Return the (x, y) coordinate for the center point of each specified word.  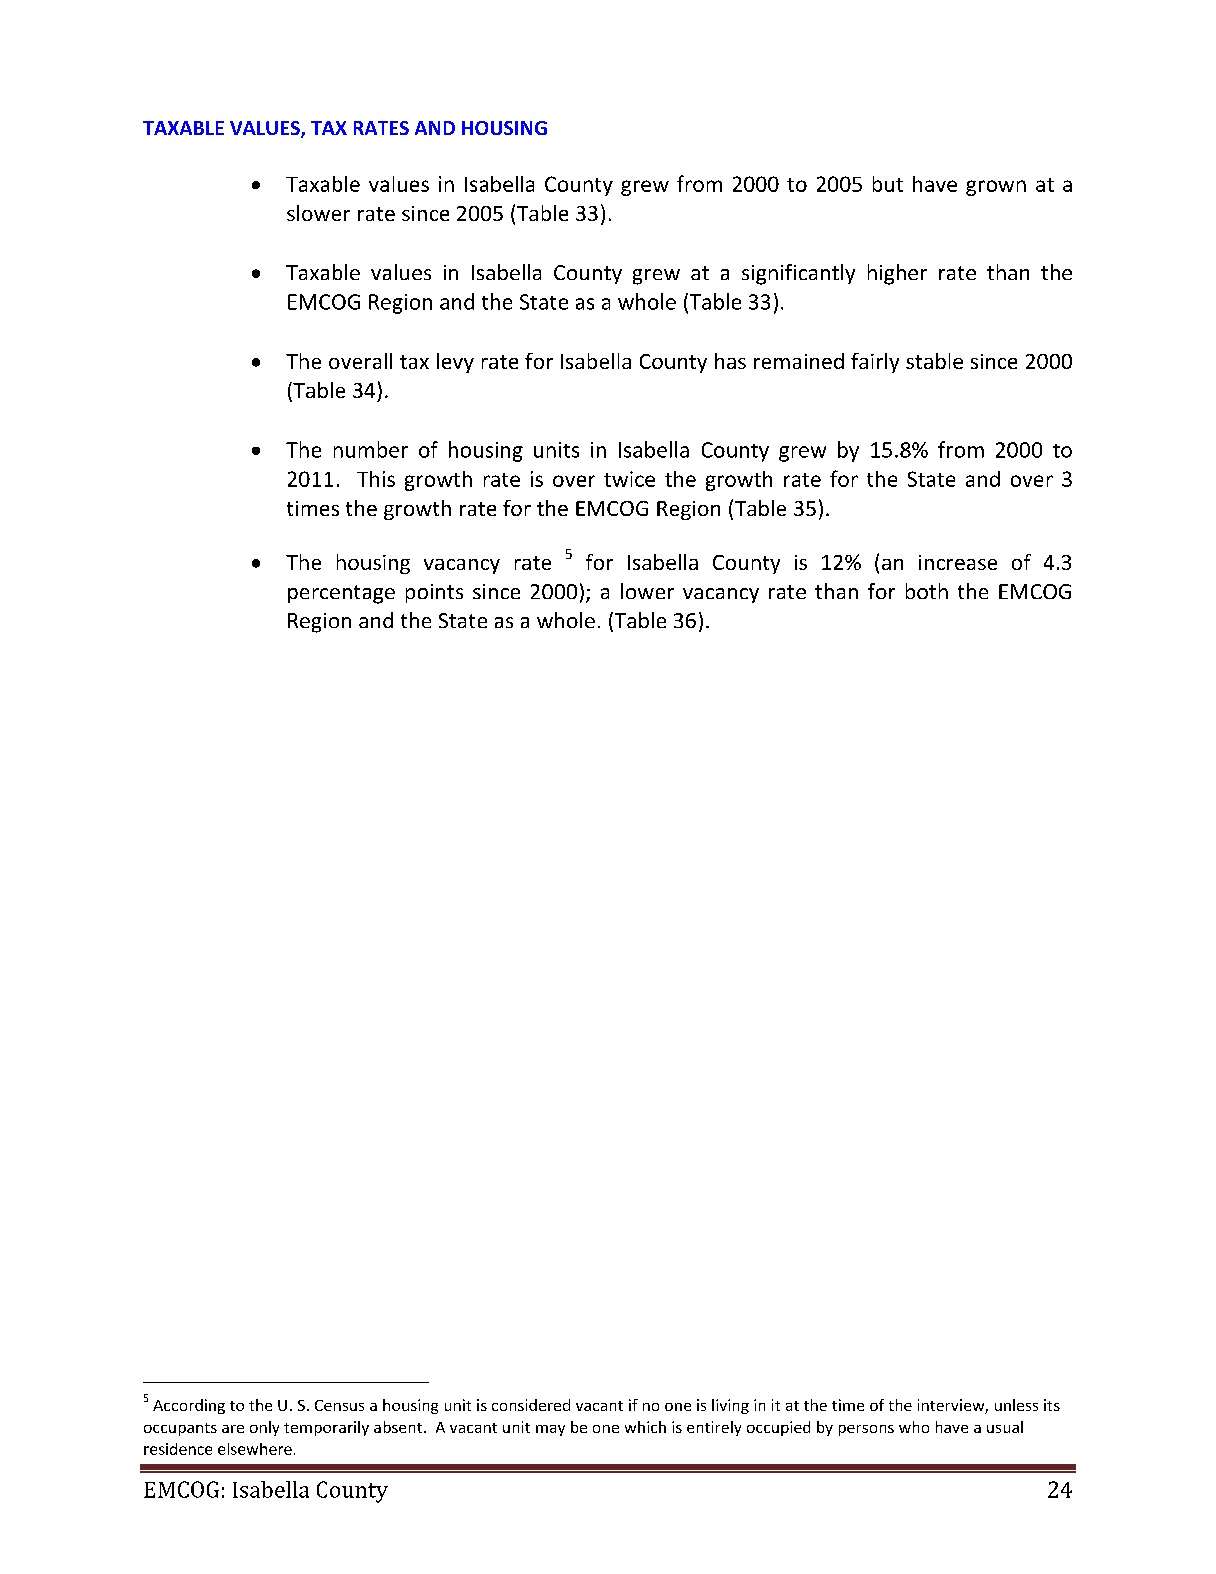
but (888, 184)
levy (455, 363)
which (645, 1427)
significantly (798, 274)
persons (866, 1430)
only (264, 1428)
